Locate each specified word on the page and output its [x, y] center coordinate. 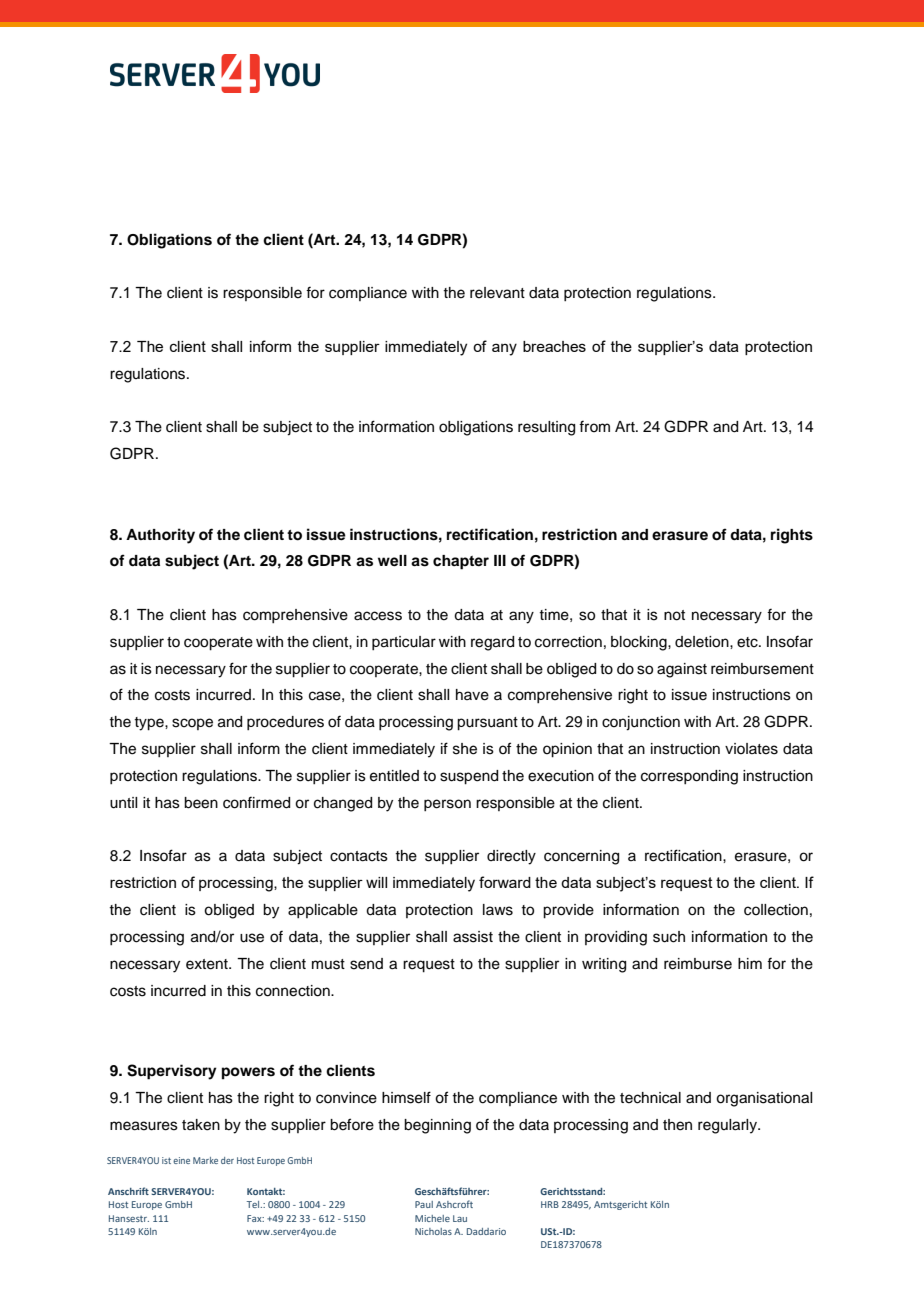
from [594, 426]
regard [492, 643]
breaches [554, 346]
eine [181, 1160]
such [669, 937]
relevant [497, 293]
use [252, 938]
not [674, 615]
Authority [160, 536]
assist [473, 937]
